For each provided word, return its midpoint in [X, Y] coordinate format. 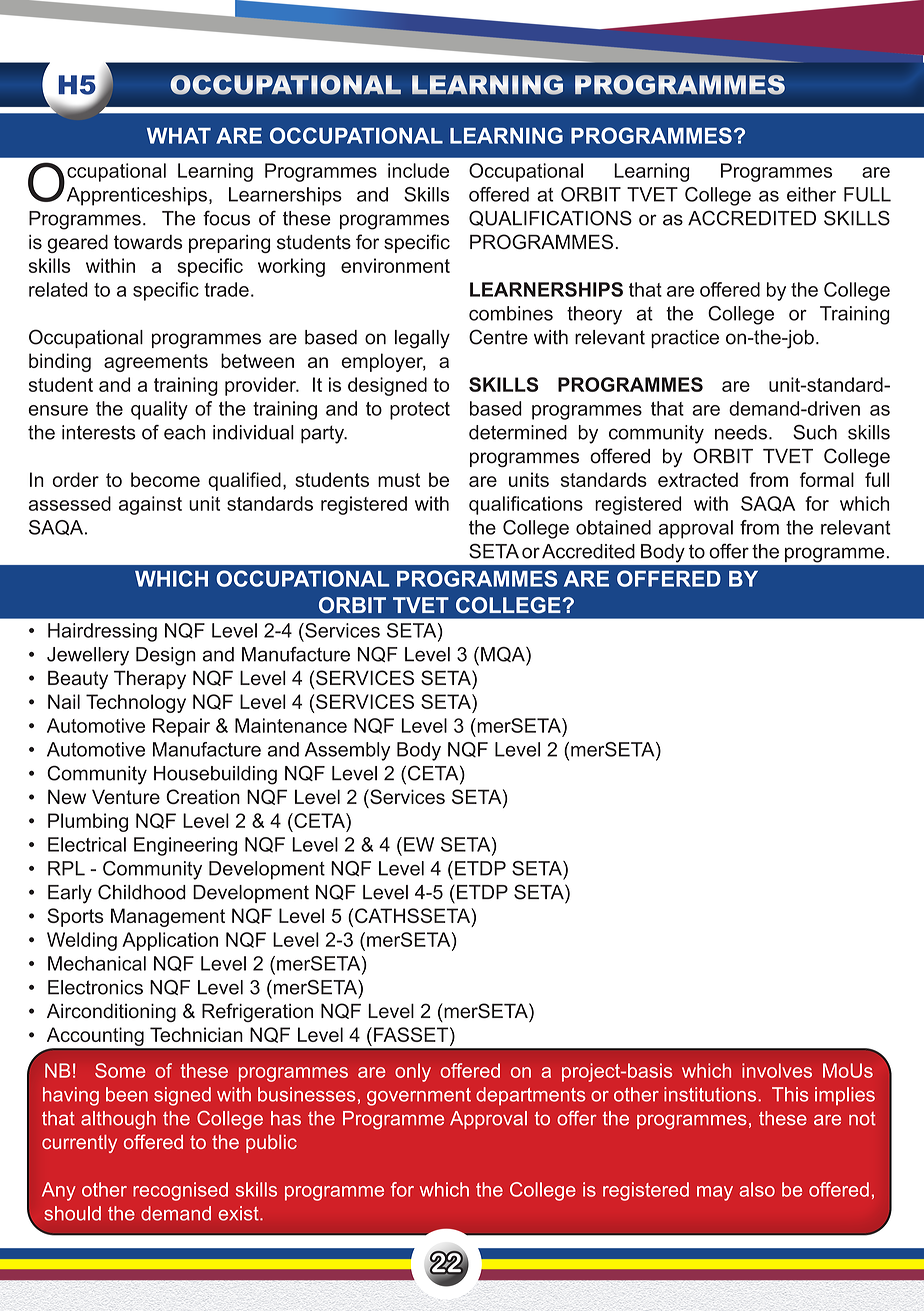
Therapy [150, 680]
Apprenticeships [135, 195]
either [811, 194]
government [419, 1097]
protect [420, 411]
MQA [504, 656]
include [418, 170]
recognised [180, 1191]
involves [777, 1070]
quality [159, 410]
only [413, 1072]
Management [168, 917]
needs [741, 432]
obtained [613, 527]
